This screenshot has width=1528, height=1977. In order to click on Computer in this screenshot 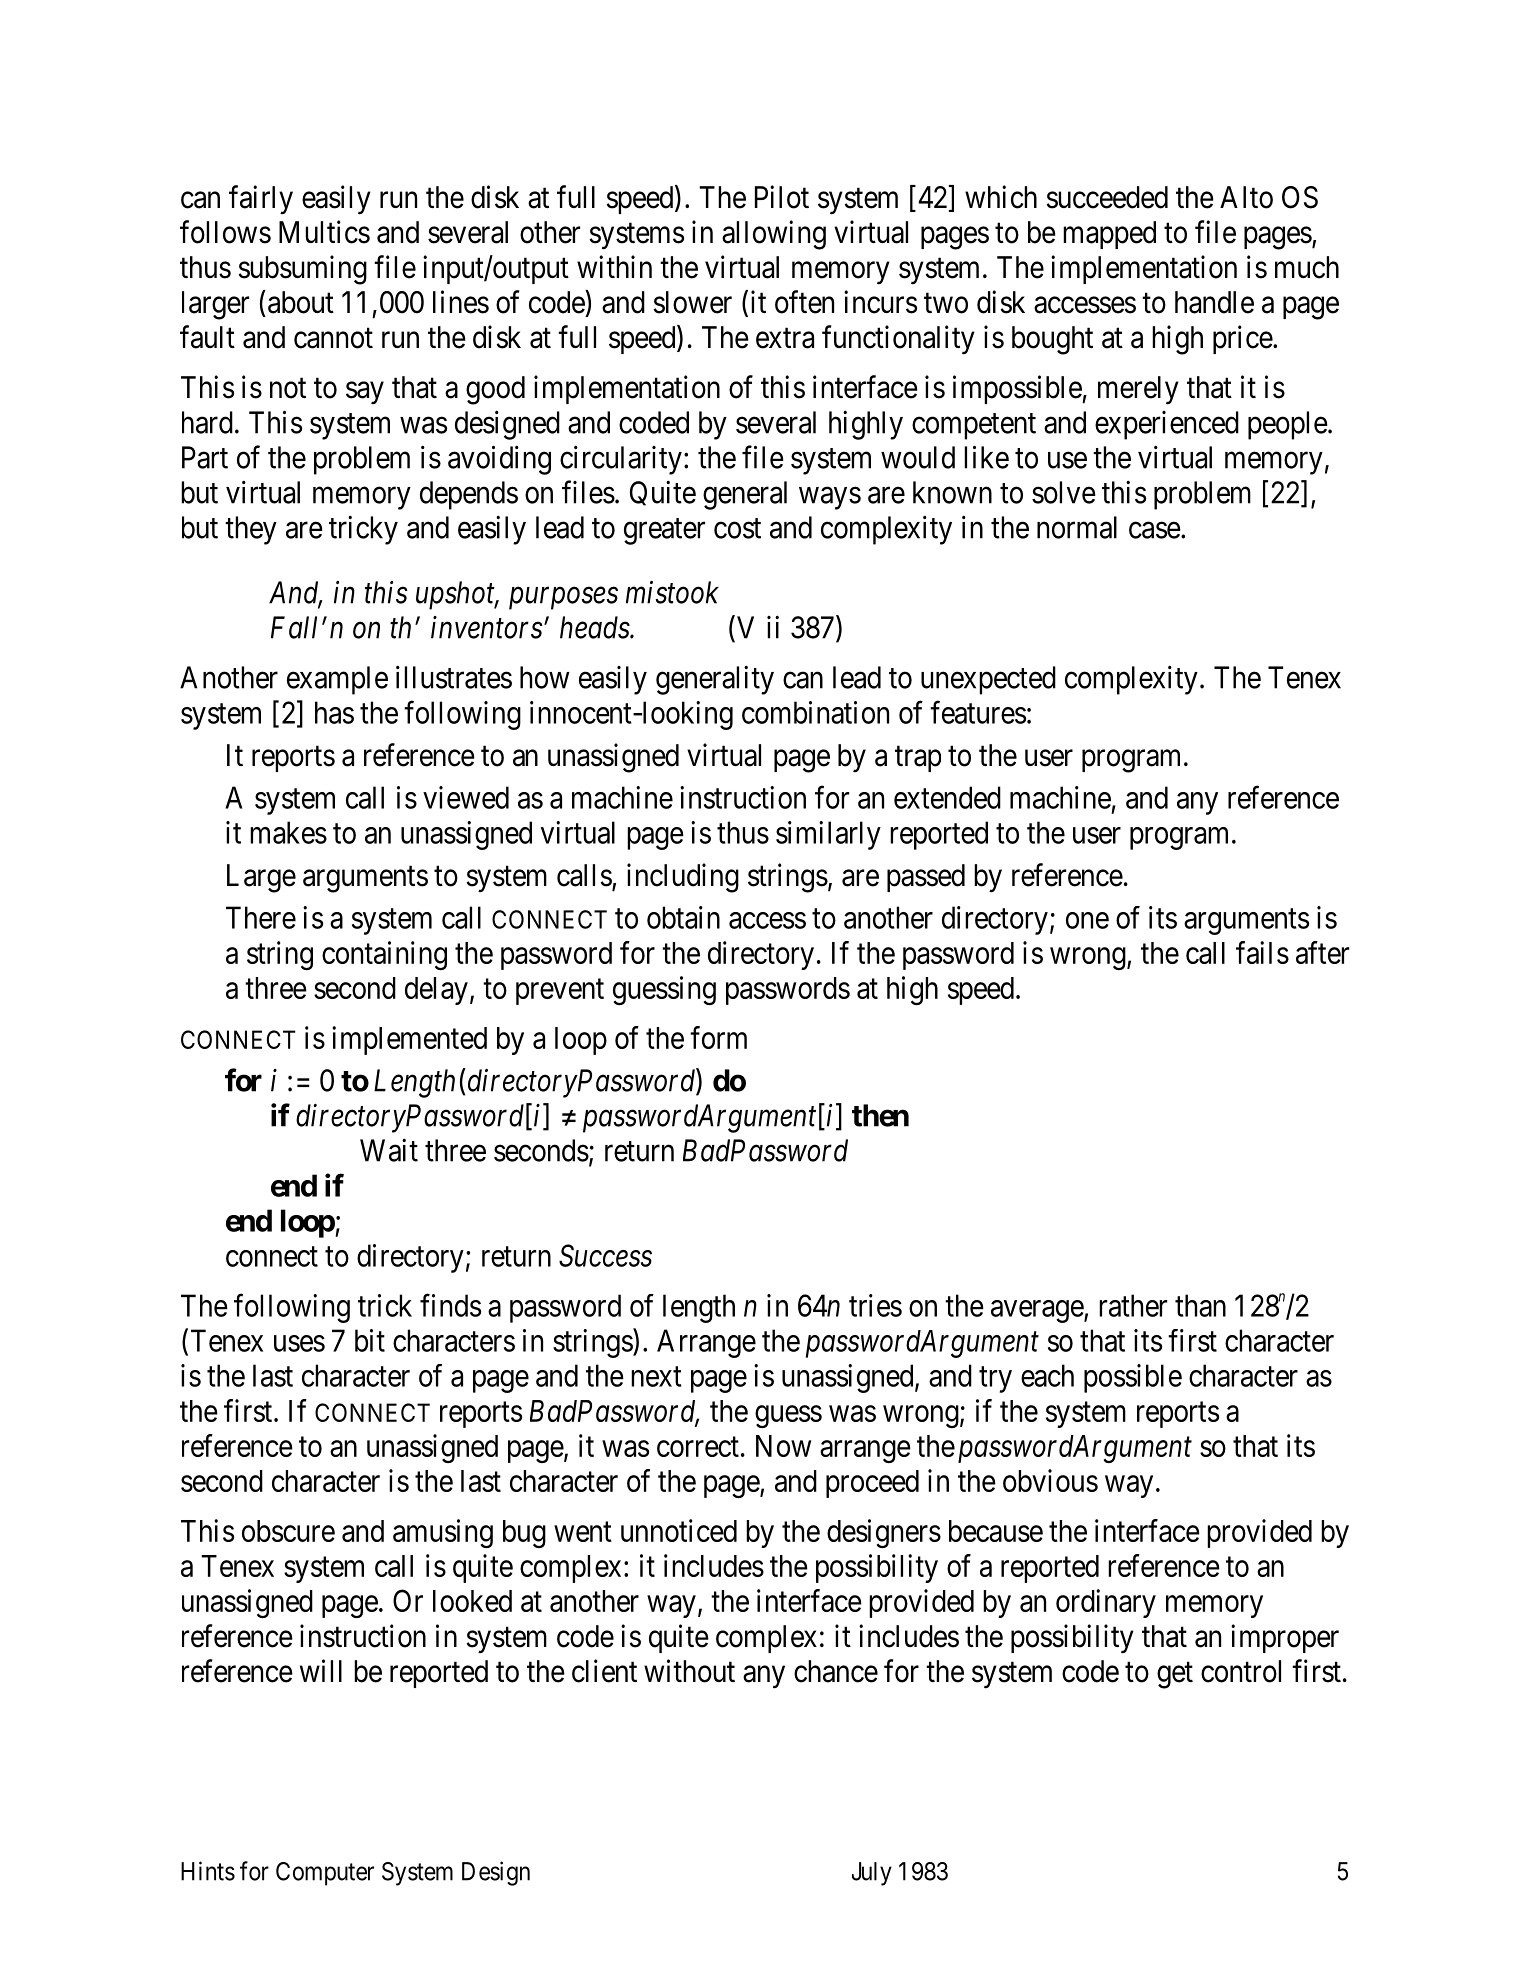, I will do `click(325, 1874)`.
